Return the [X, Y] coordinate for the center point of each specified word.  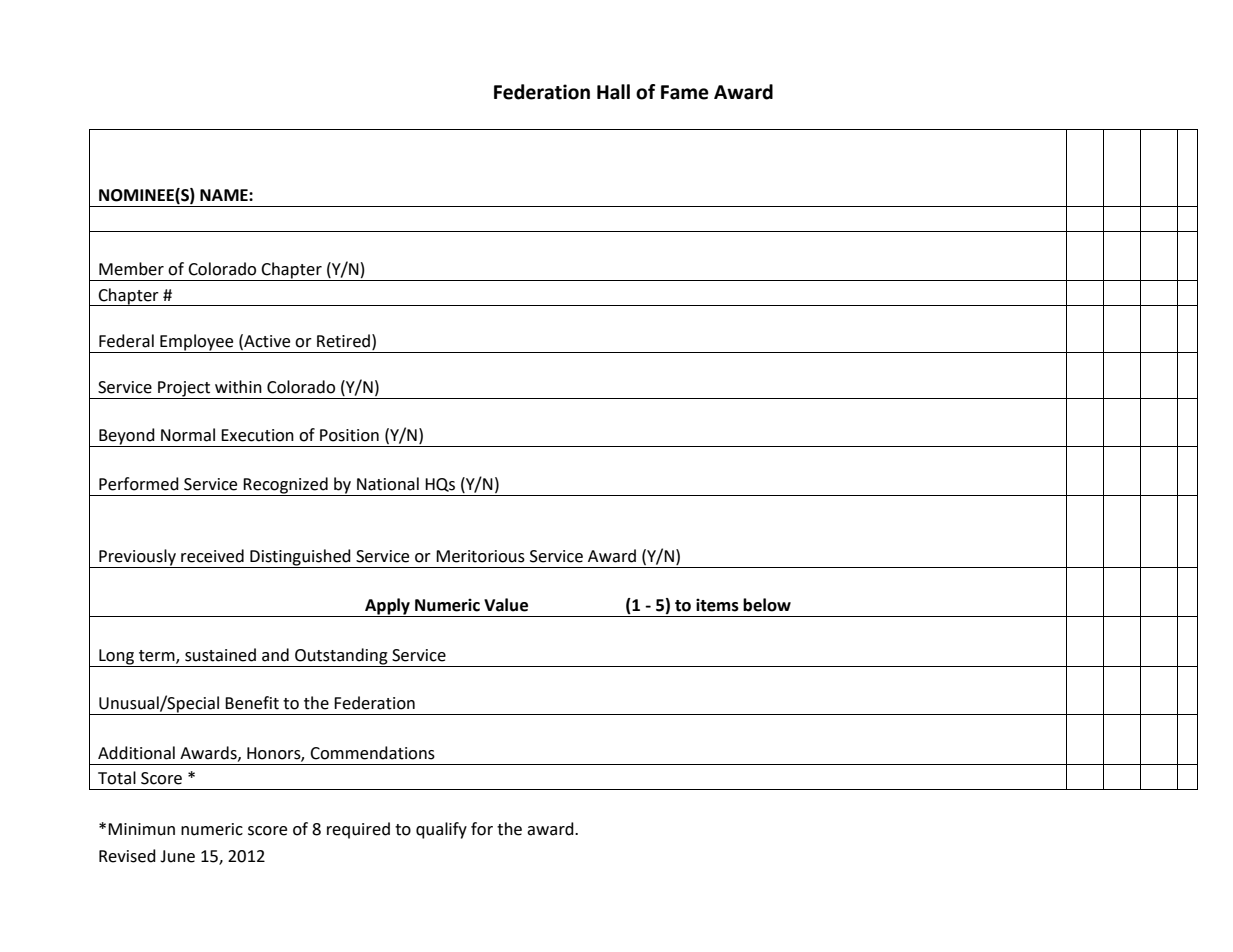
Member [131, 269]
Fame [685, 92]
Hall [613, 92]
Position [349, 435]
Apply [387, 607]
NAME [225, 195]
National [388, 484]
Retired [343, 341]
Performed [139, 484]
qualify [441, 830]
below [767, 605]
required [358, 830]
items [717, 605]
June [177, 856]
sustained [220, 655]
